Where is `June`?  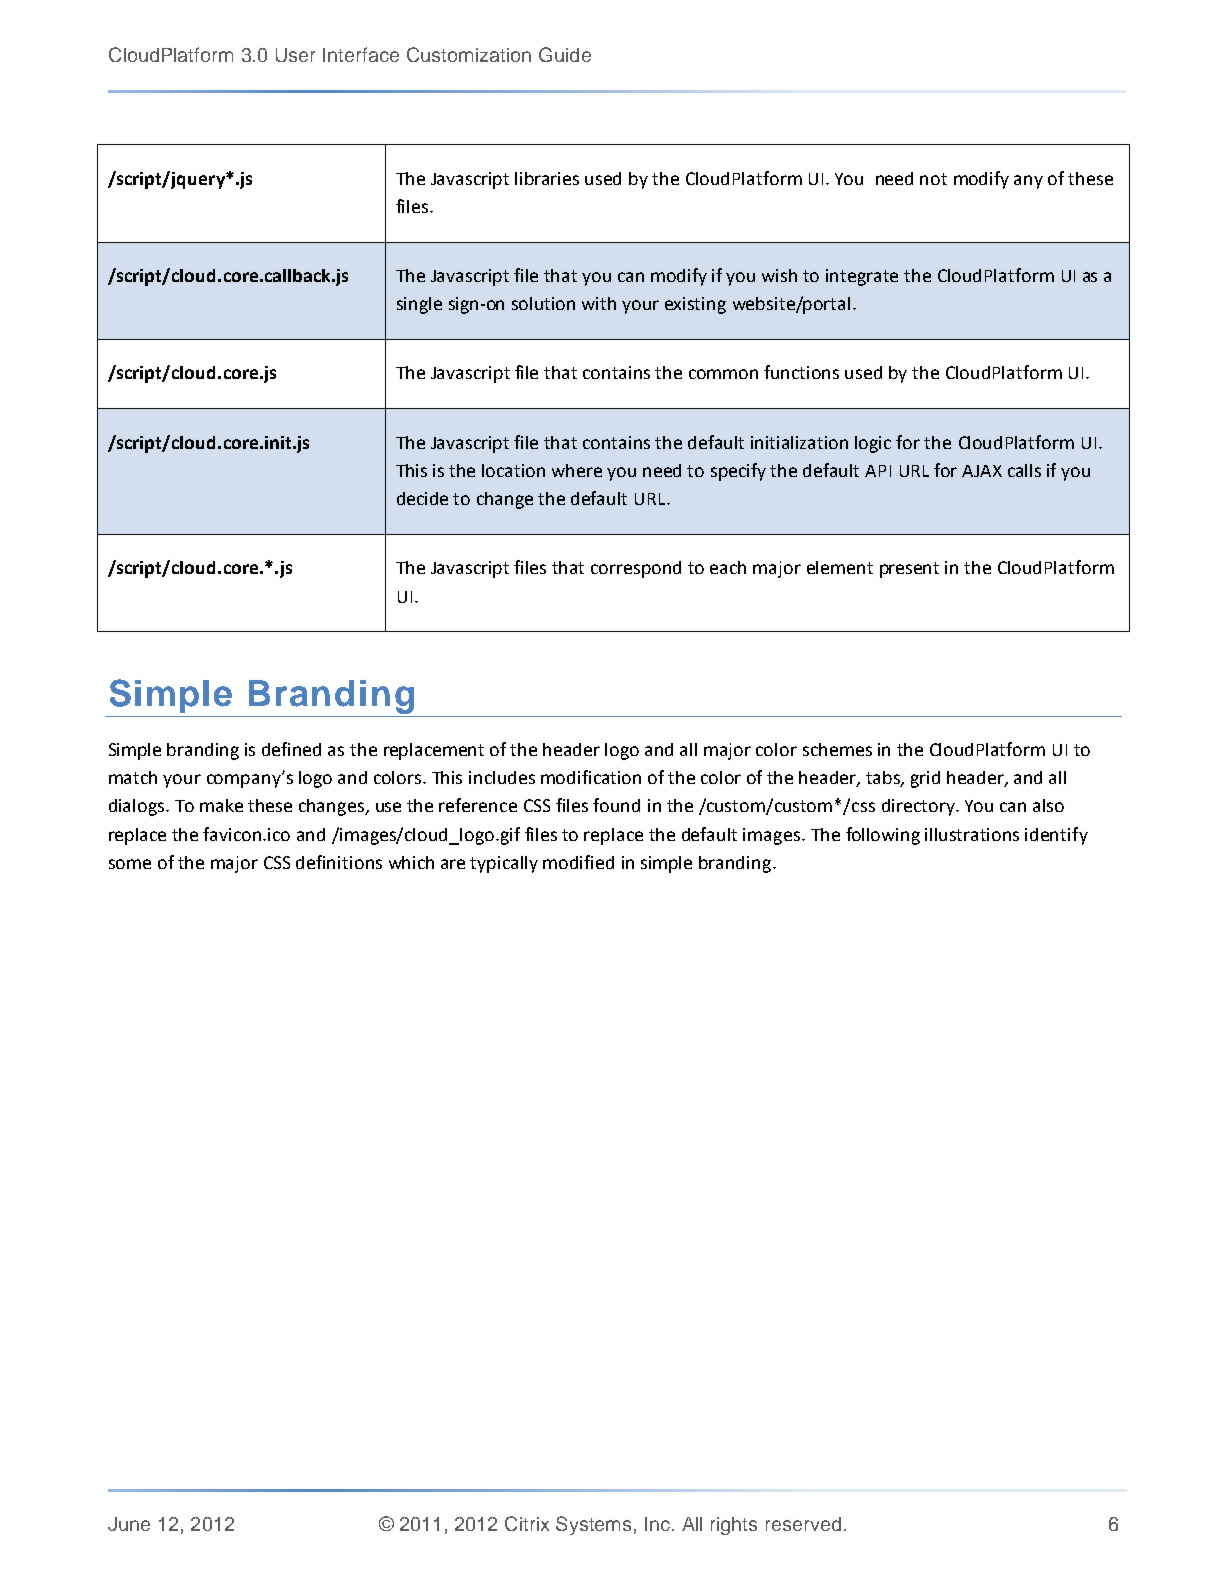 June is located at coordinates (129, 1524).
